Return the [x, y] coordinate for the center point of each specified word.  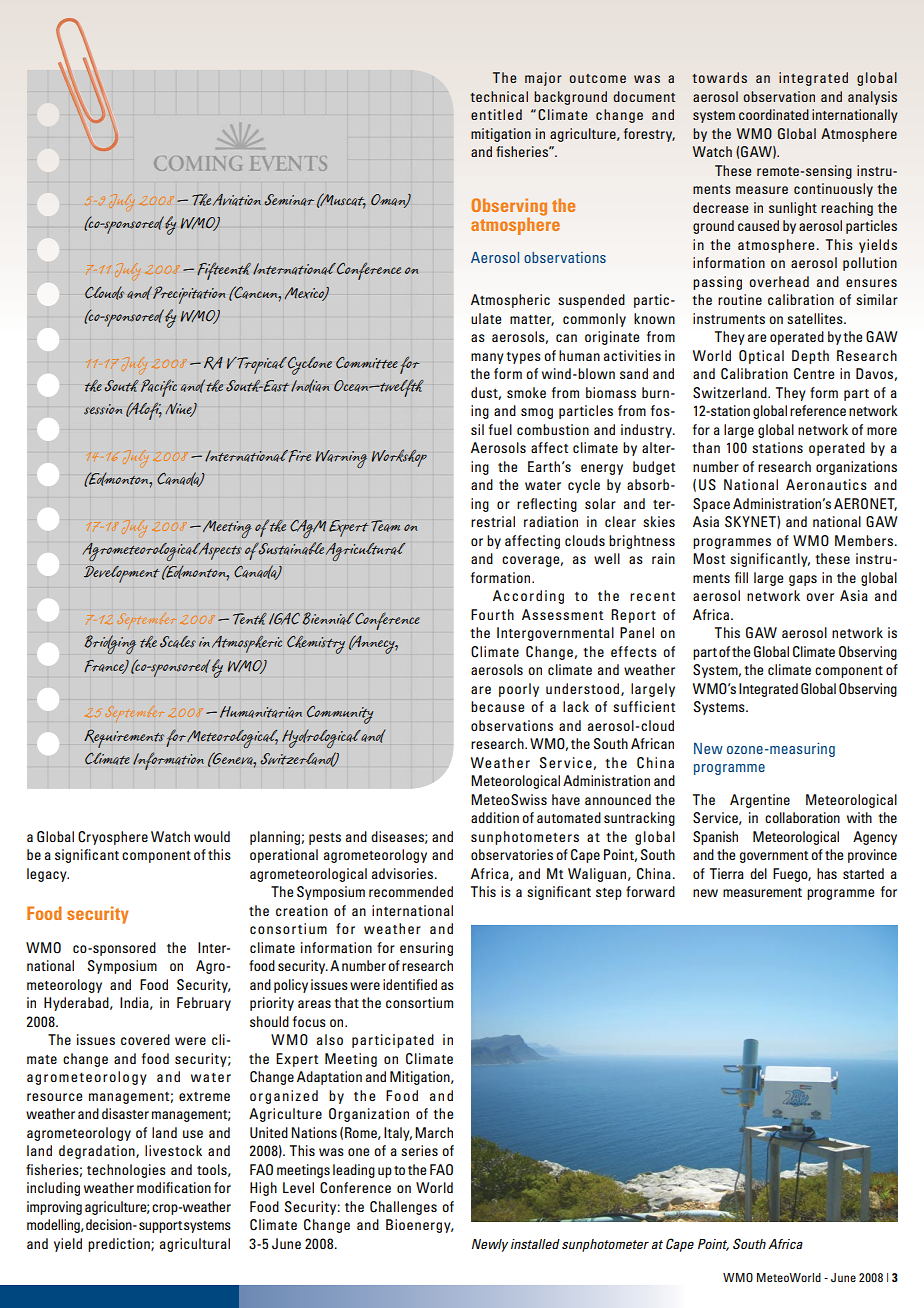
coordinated [774, 114]
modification [174, 1187]
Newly [490, 1245]
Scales [178, 642]
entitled [496, 114]
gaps [803, 580]
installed [535, 1244]
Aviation [237, 200]
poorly [519, 690]
